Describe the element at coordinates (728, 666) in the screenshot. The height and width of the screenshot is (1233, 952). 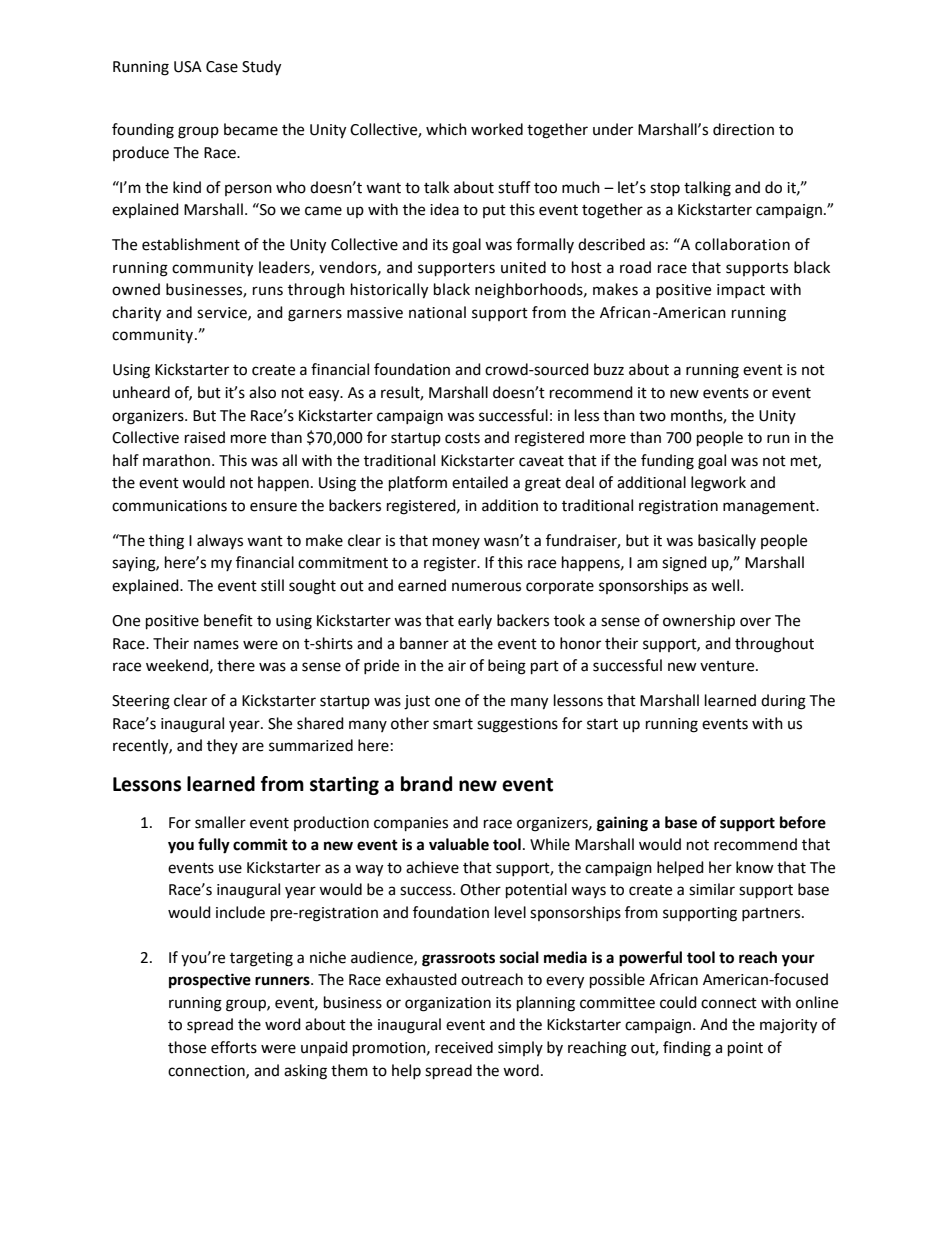
I see `venture` at that location.
